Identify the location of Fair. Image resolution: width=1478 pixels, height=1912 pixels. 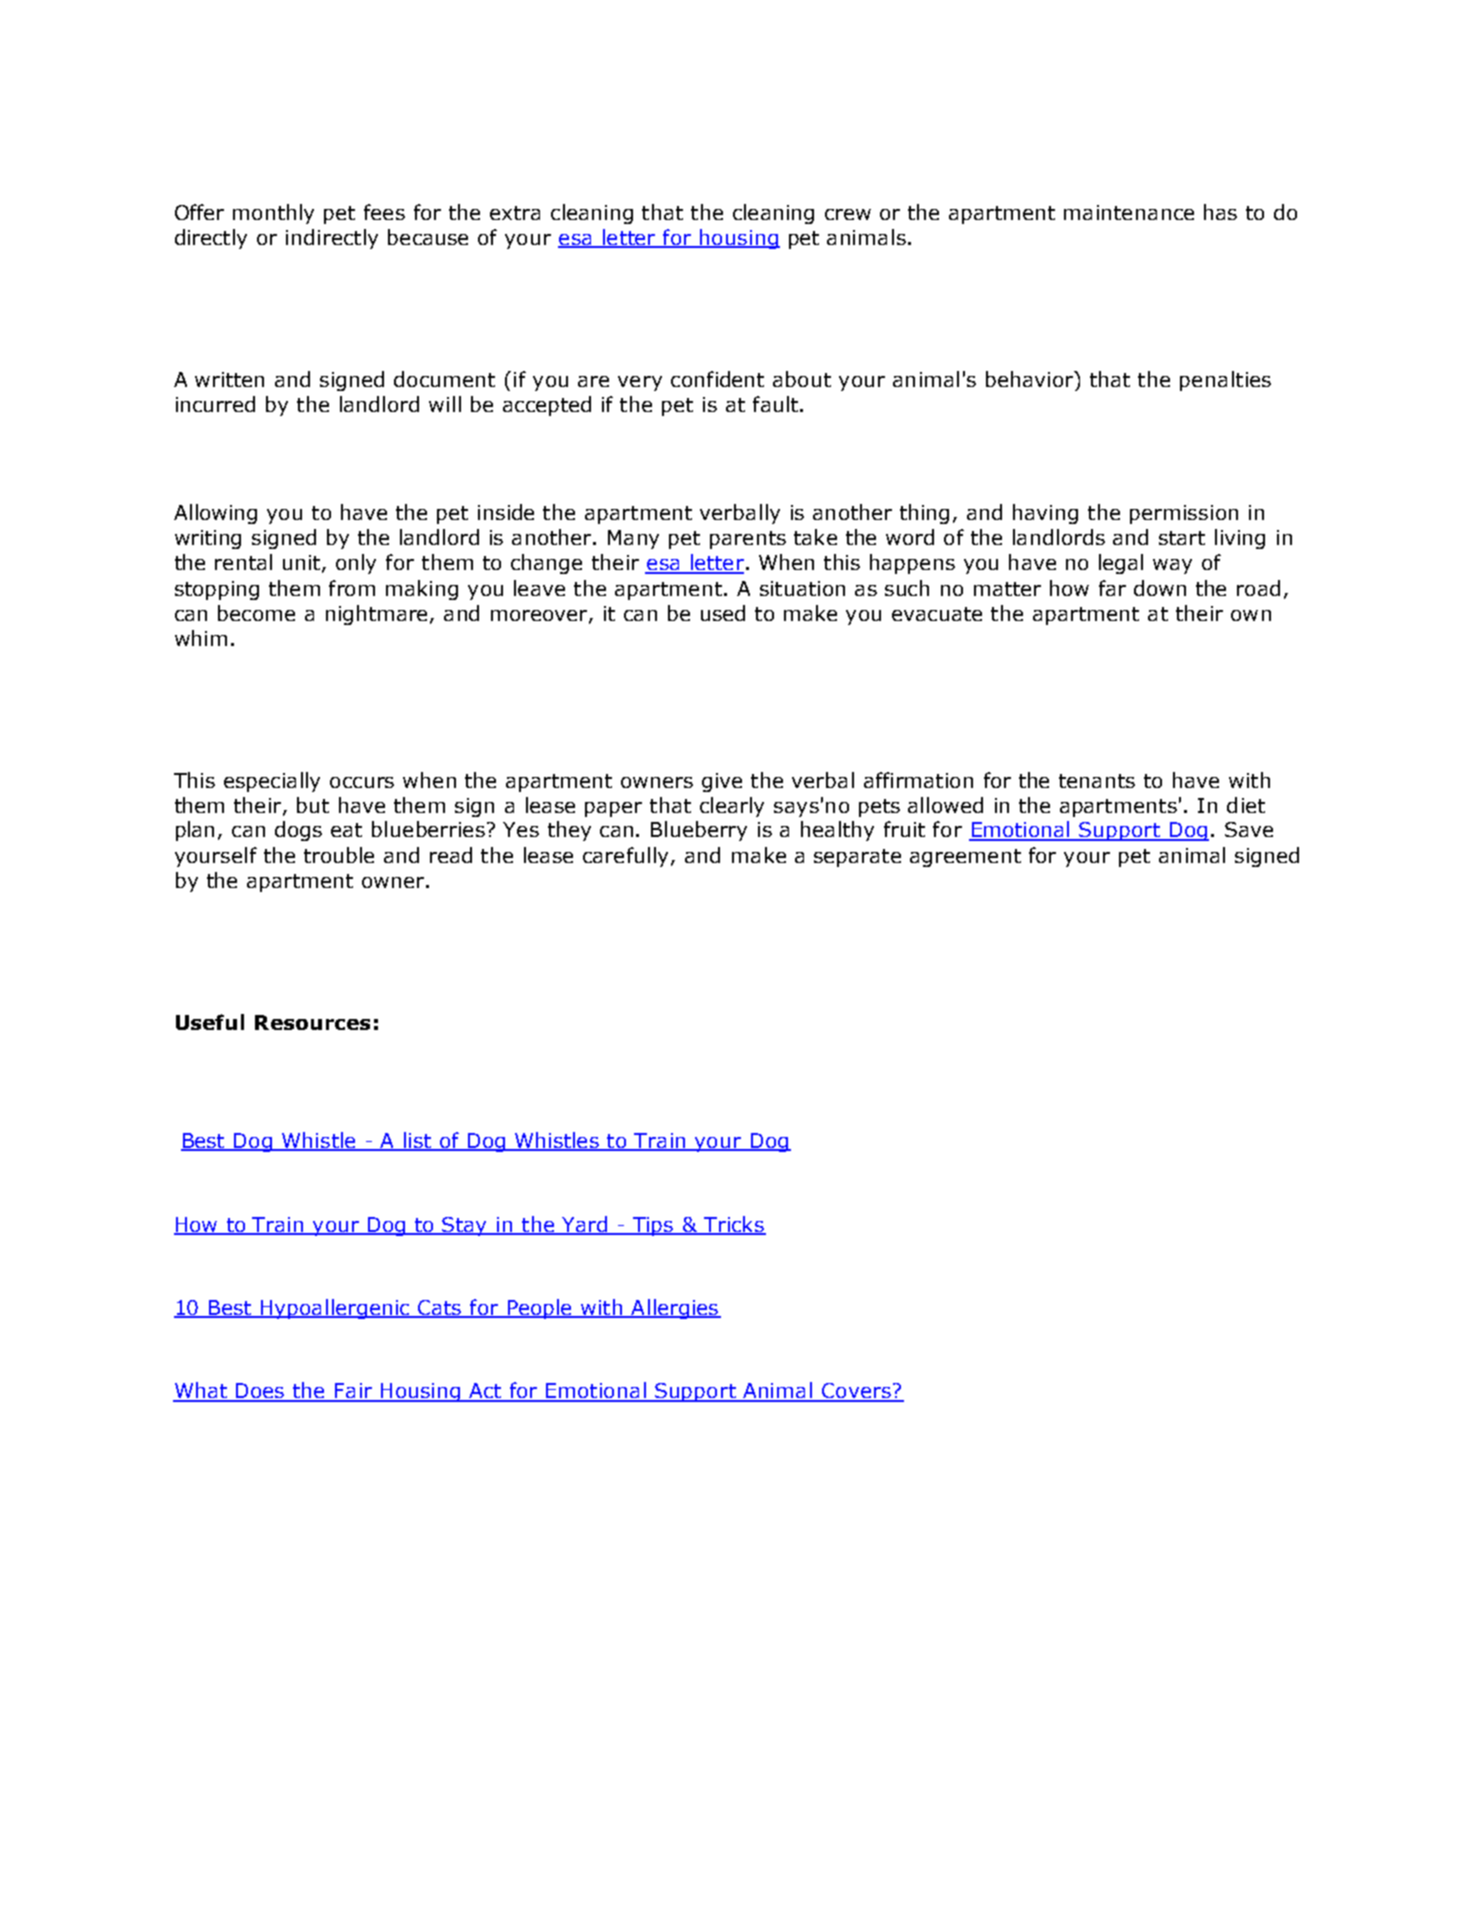
(353, 1392).
